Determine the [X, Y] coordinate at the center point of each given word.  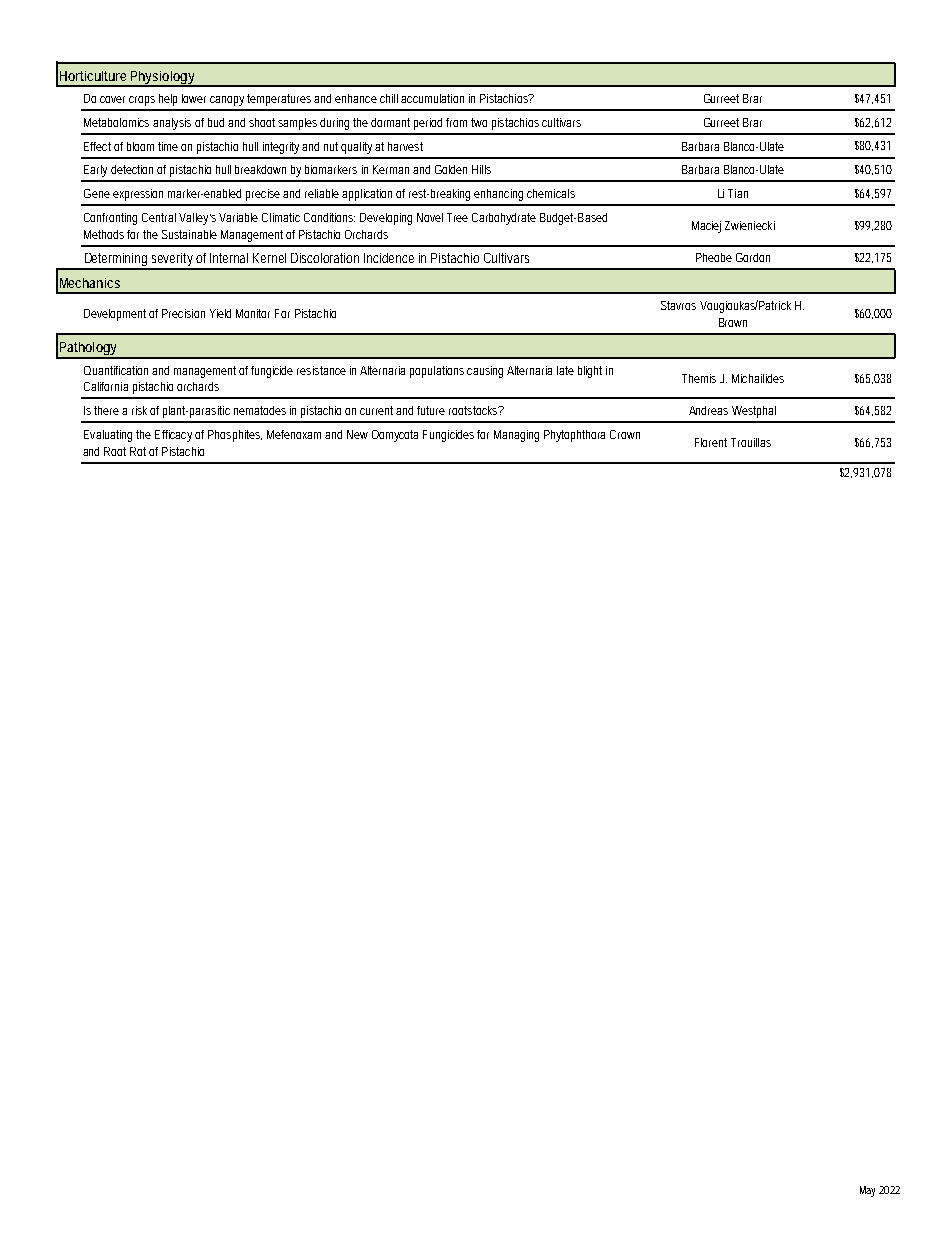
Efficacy [173, 436]
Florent [711, 442]
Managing [516, 436]
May [867, 1191]
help [168, 100]
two [479, 122]
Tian [738, 193]
